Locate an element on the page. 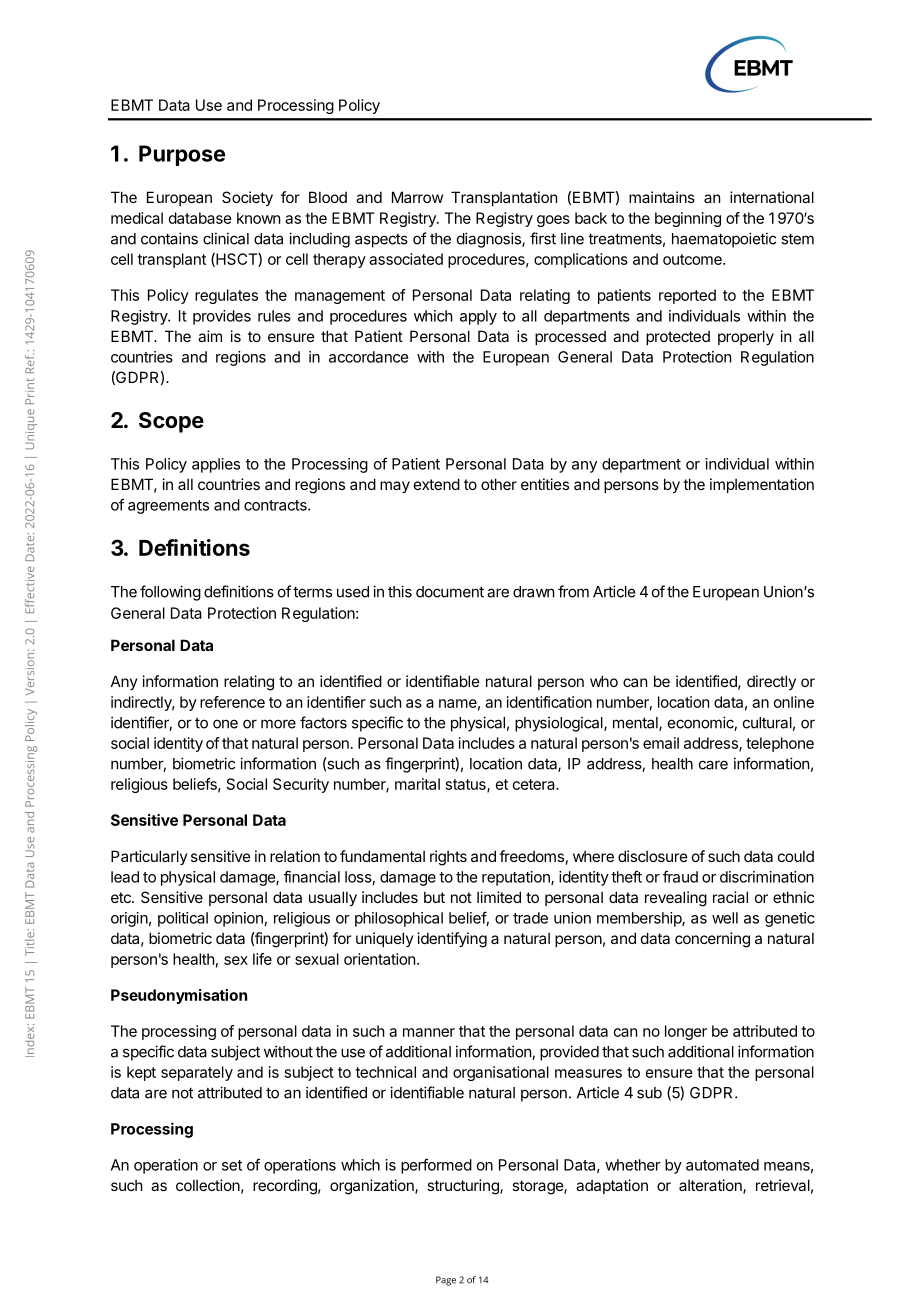  document is located at coordinates (450, 592).
